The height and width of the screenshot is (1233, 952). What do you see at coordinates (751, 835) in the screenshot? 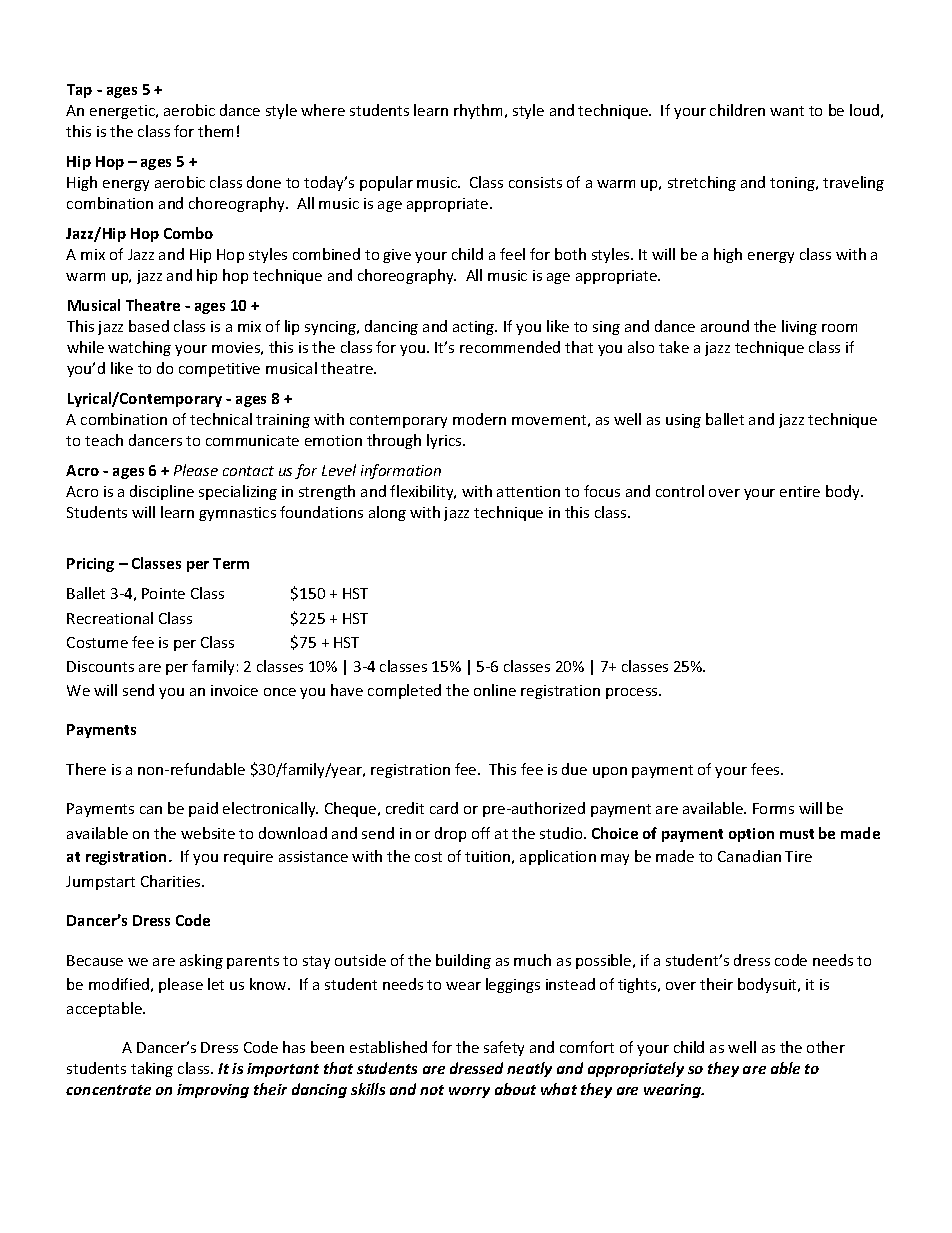
I see `option` at bounding box center [751, 835].
